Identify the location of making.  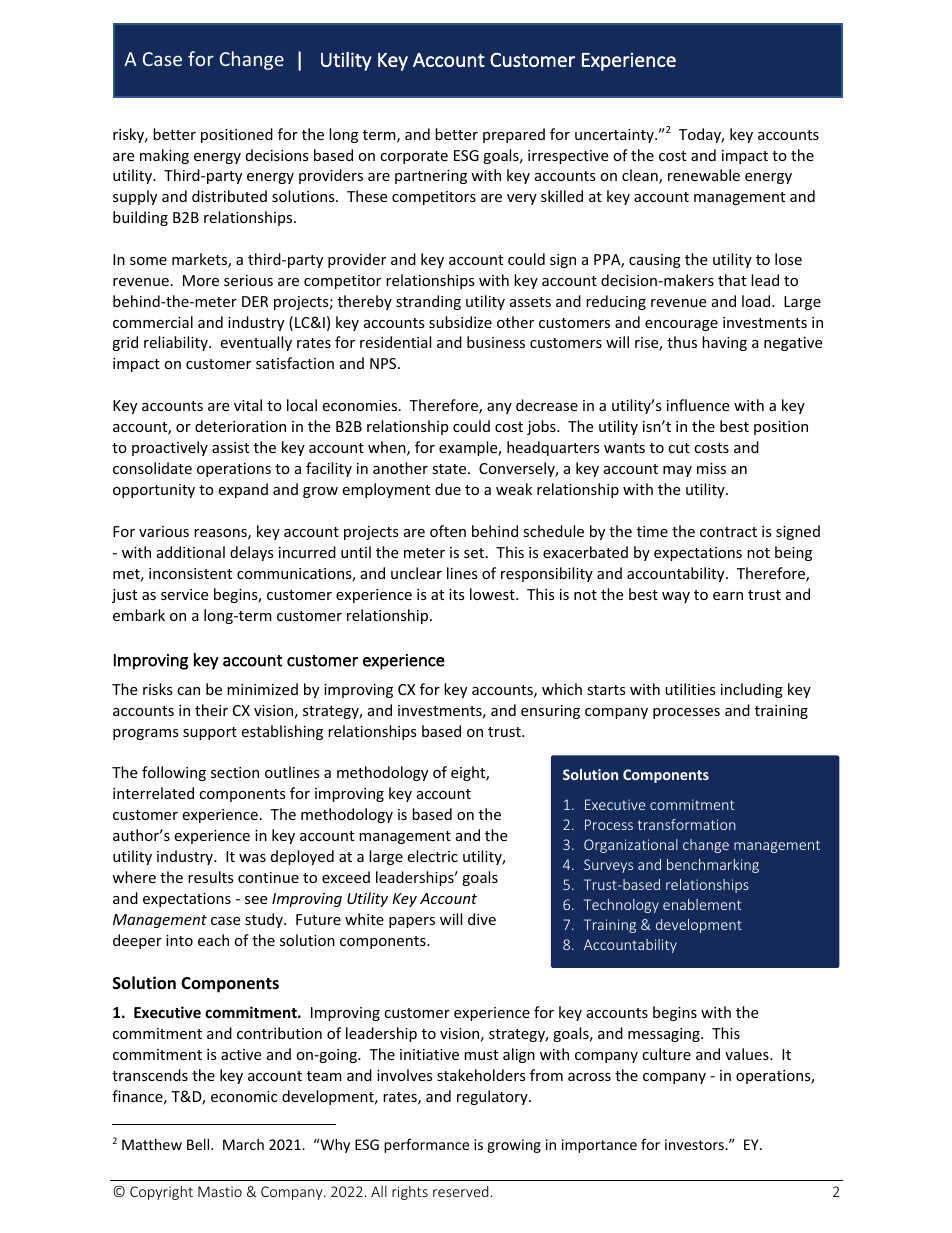
(164, 156).
